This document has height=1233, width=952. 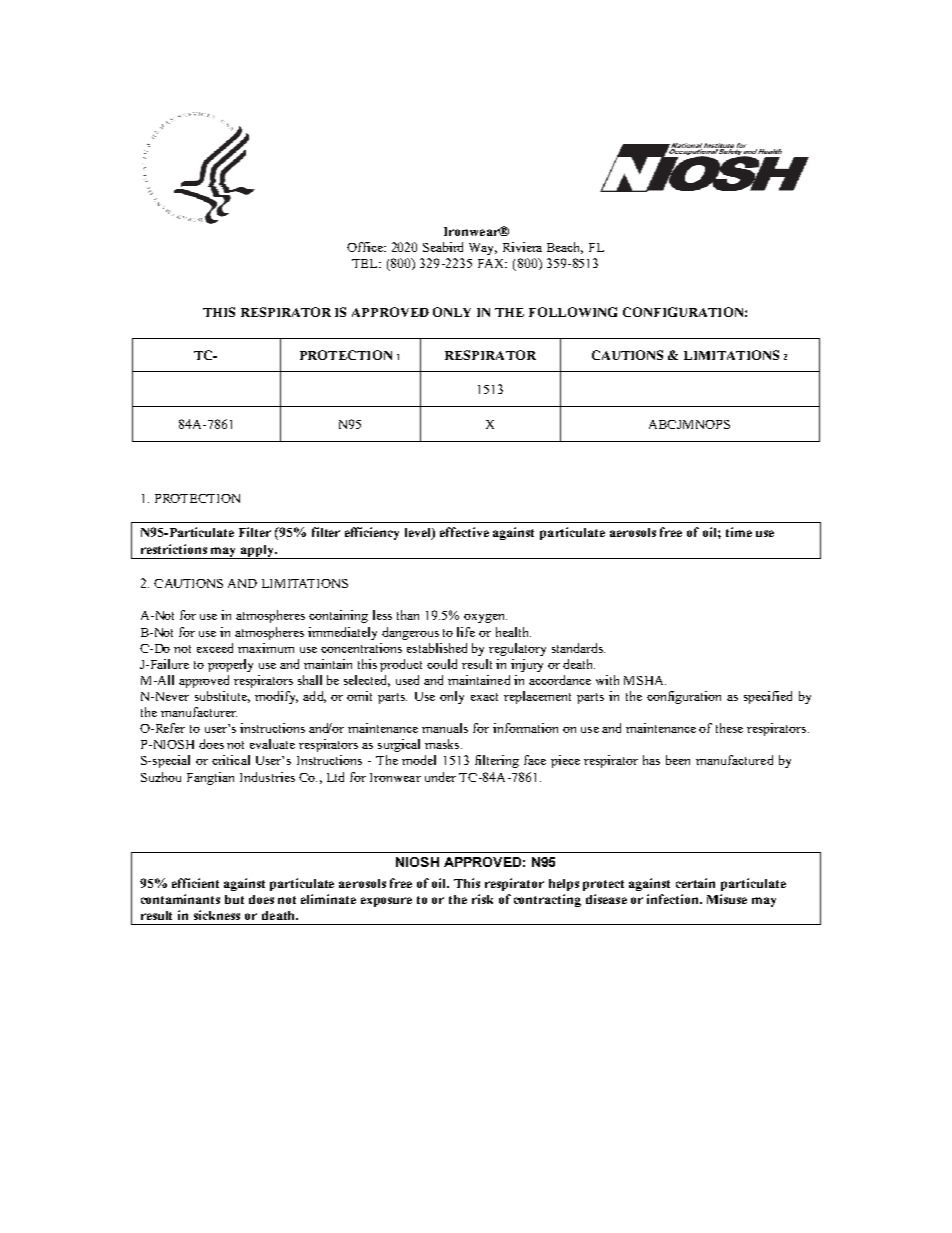 I want to click on restrictions, so click(x=174, y=549).
